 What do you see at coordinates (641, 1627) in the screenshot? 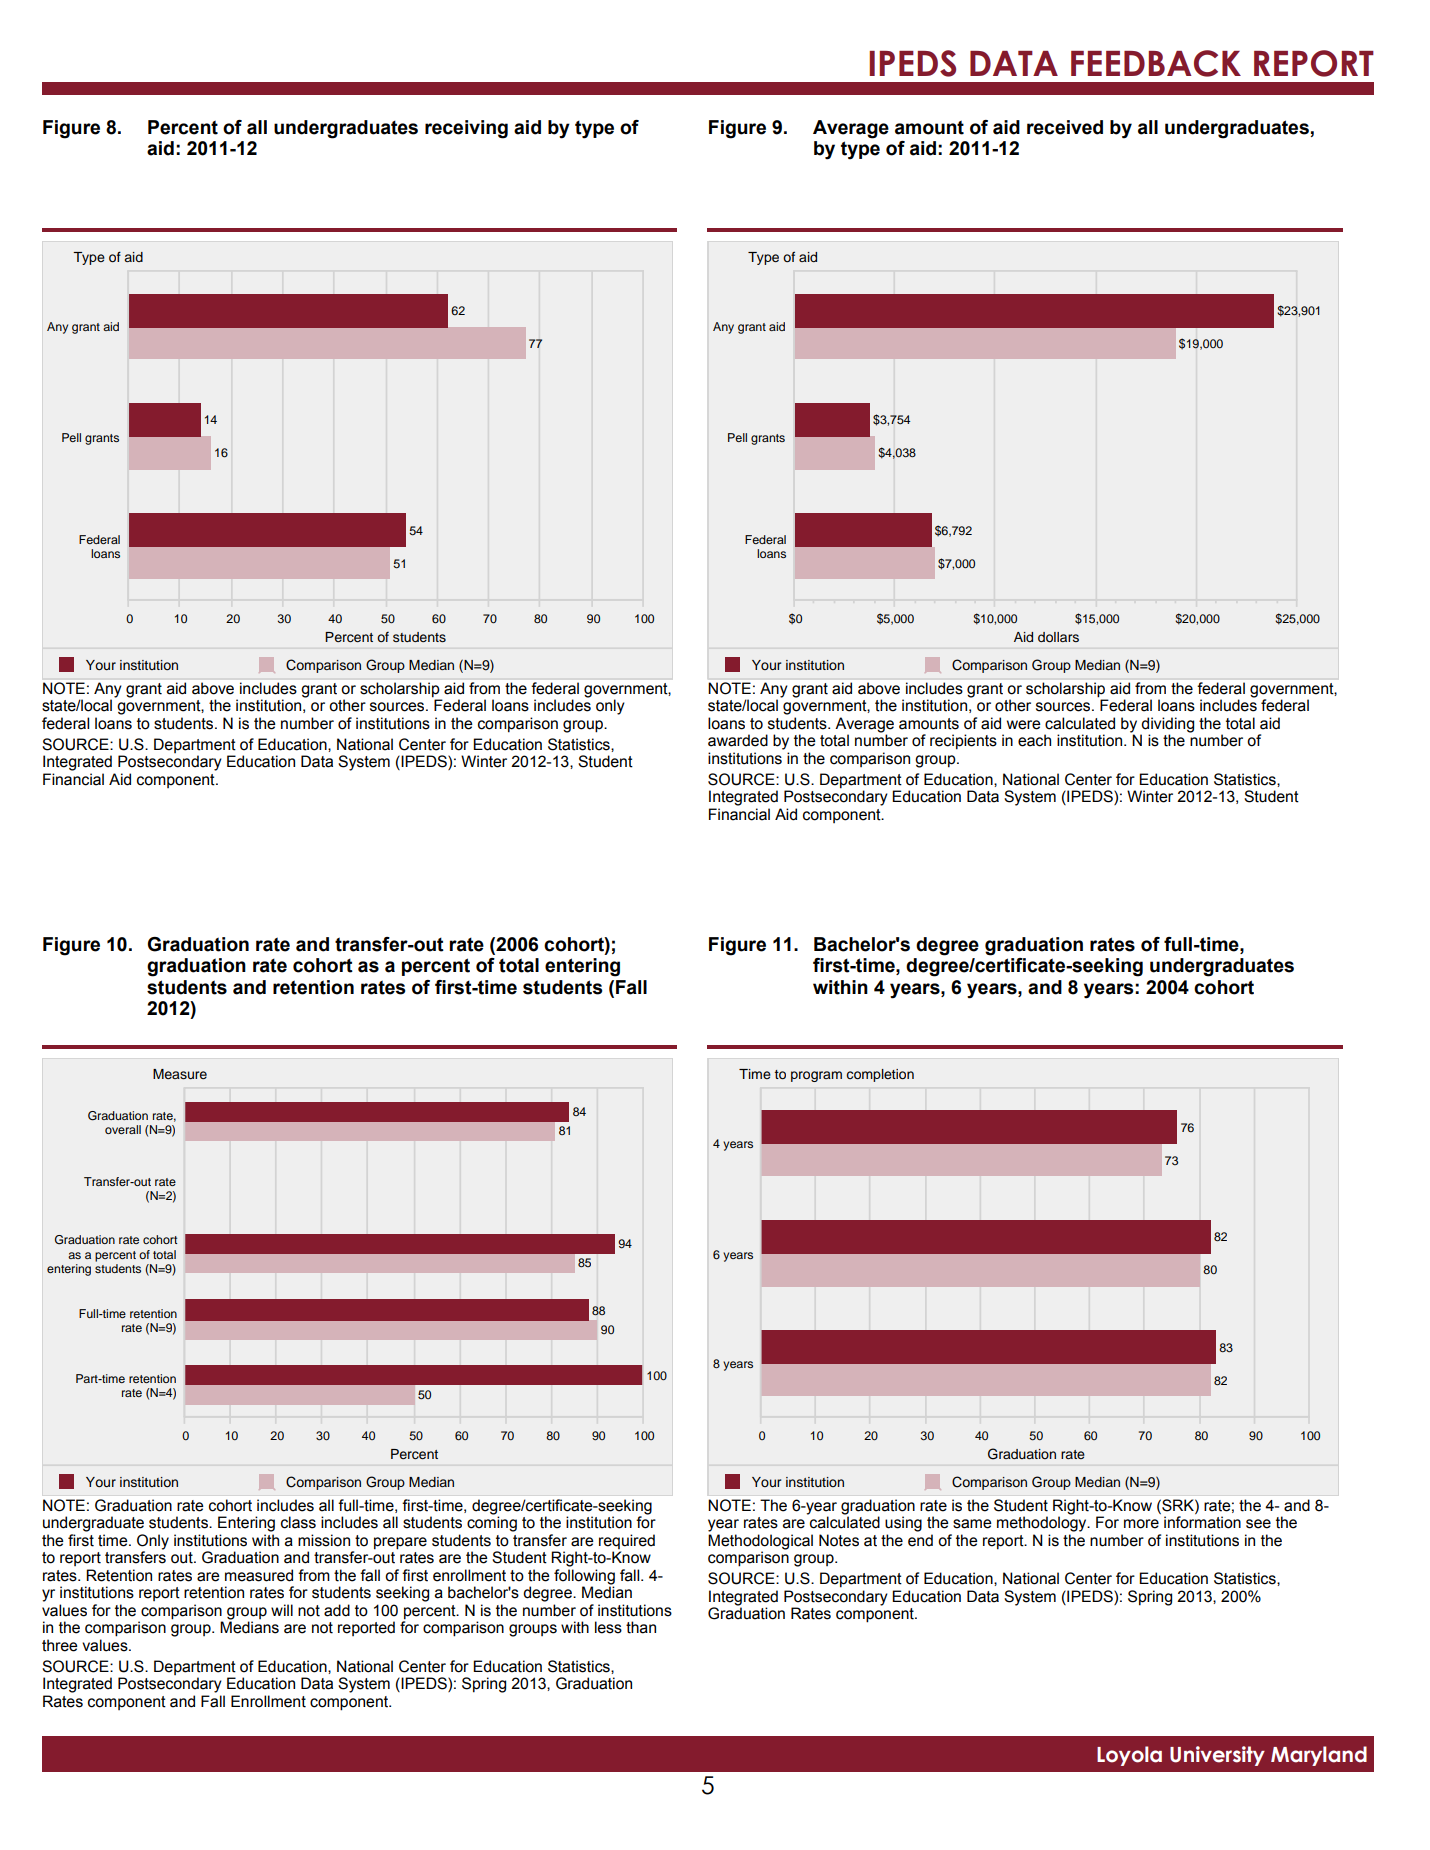
I see `than` at bounding box center [641, 1627].
